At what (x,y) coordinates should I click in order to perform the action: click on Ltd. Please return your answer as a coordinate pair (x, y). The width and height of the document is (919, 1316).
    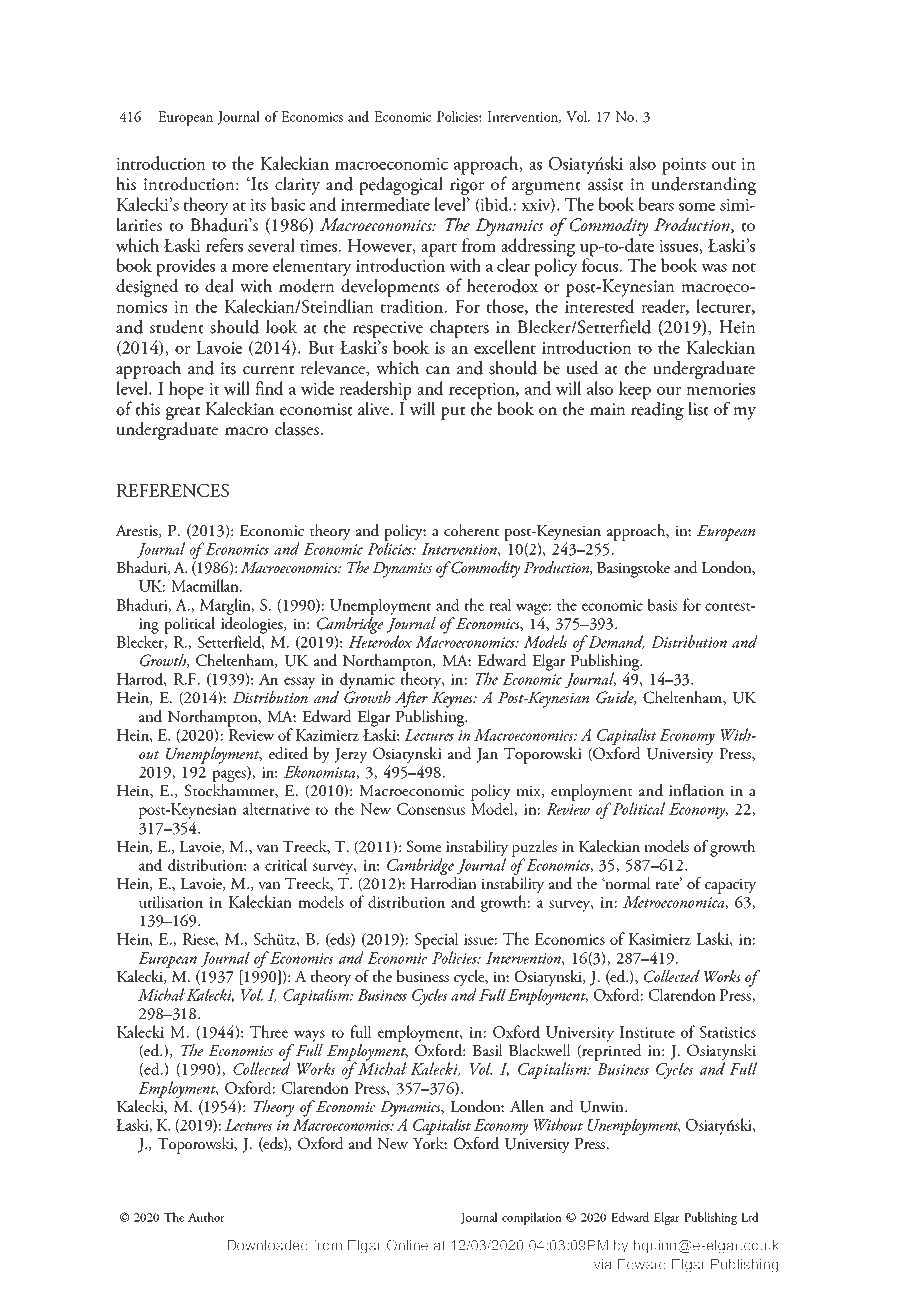
    Looking at the image, I should click on (750, 1217).
